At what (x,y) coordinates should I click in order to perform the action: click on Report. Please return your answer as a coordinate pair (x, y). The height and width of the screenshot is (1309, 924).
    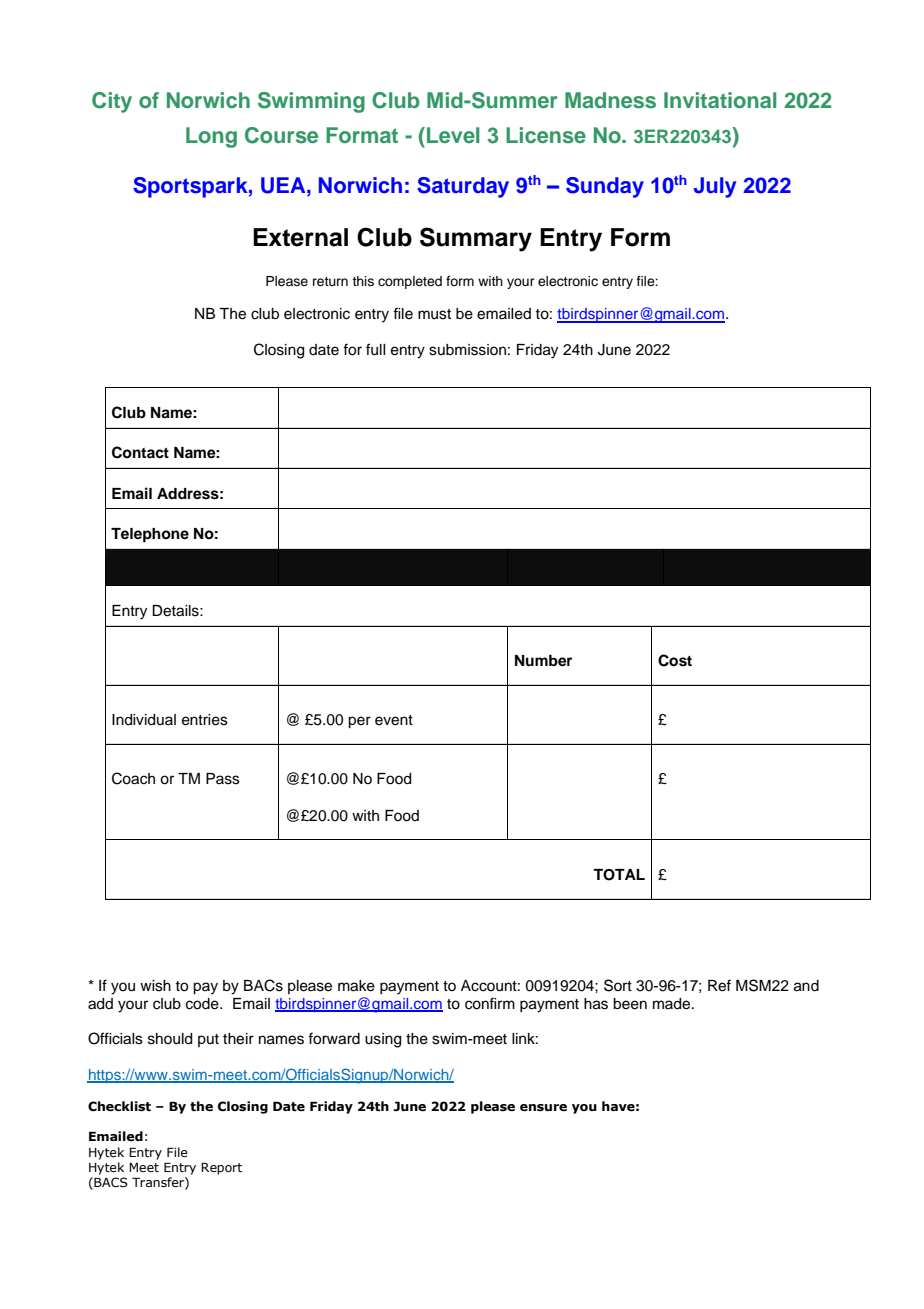
    Looking at the image, I should click on (221, 1168).
